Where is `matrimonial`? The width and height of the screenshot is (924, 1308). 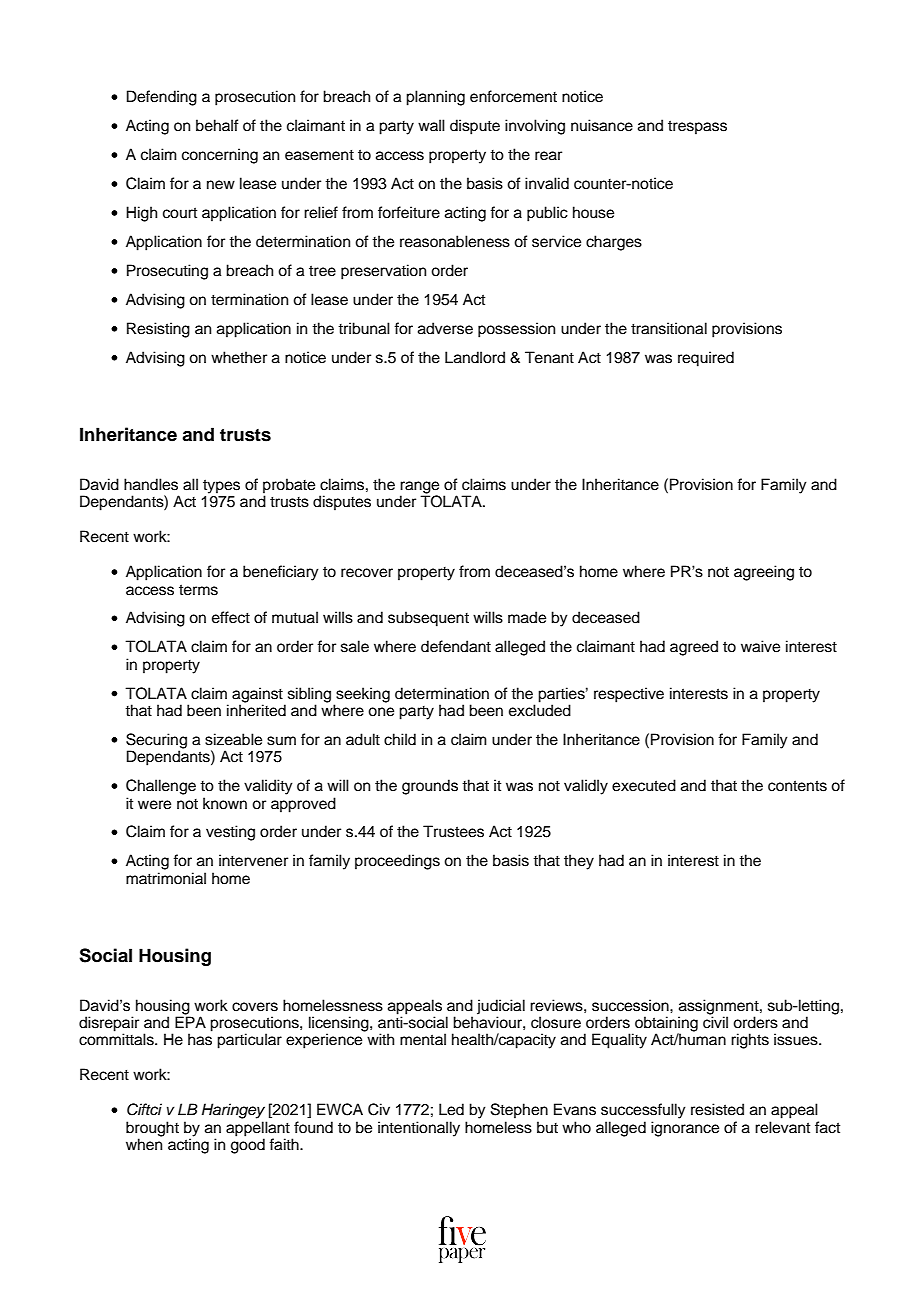 matrimonial is located at coordinates (166, 878).
